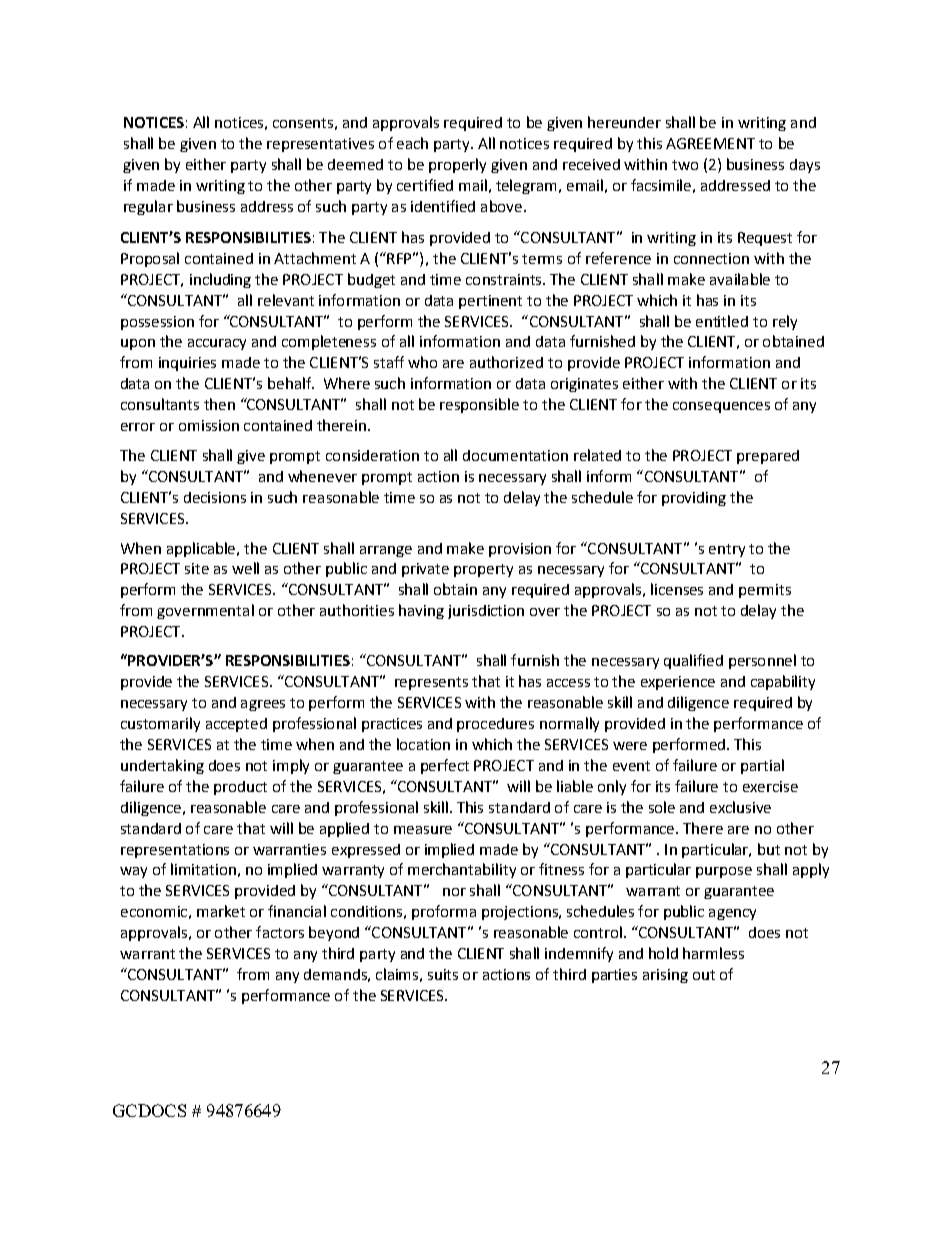  What do you see at coordinates (457, 165) in the image?
I see `properly` at bounding box center [457, 165].
